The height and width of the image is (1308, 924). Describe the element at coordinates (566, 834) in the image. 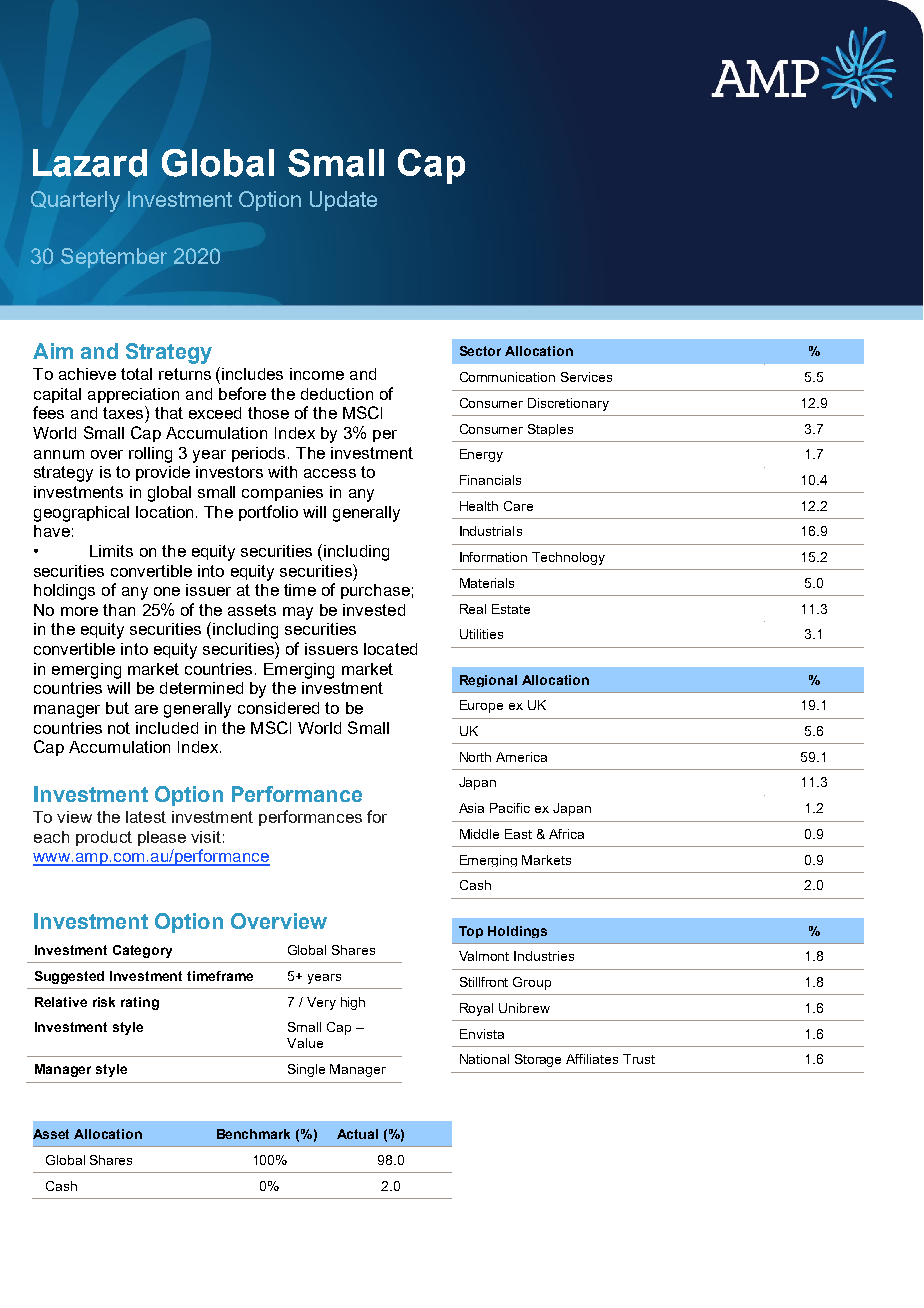

I see `Africa` at that location.
